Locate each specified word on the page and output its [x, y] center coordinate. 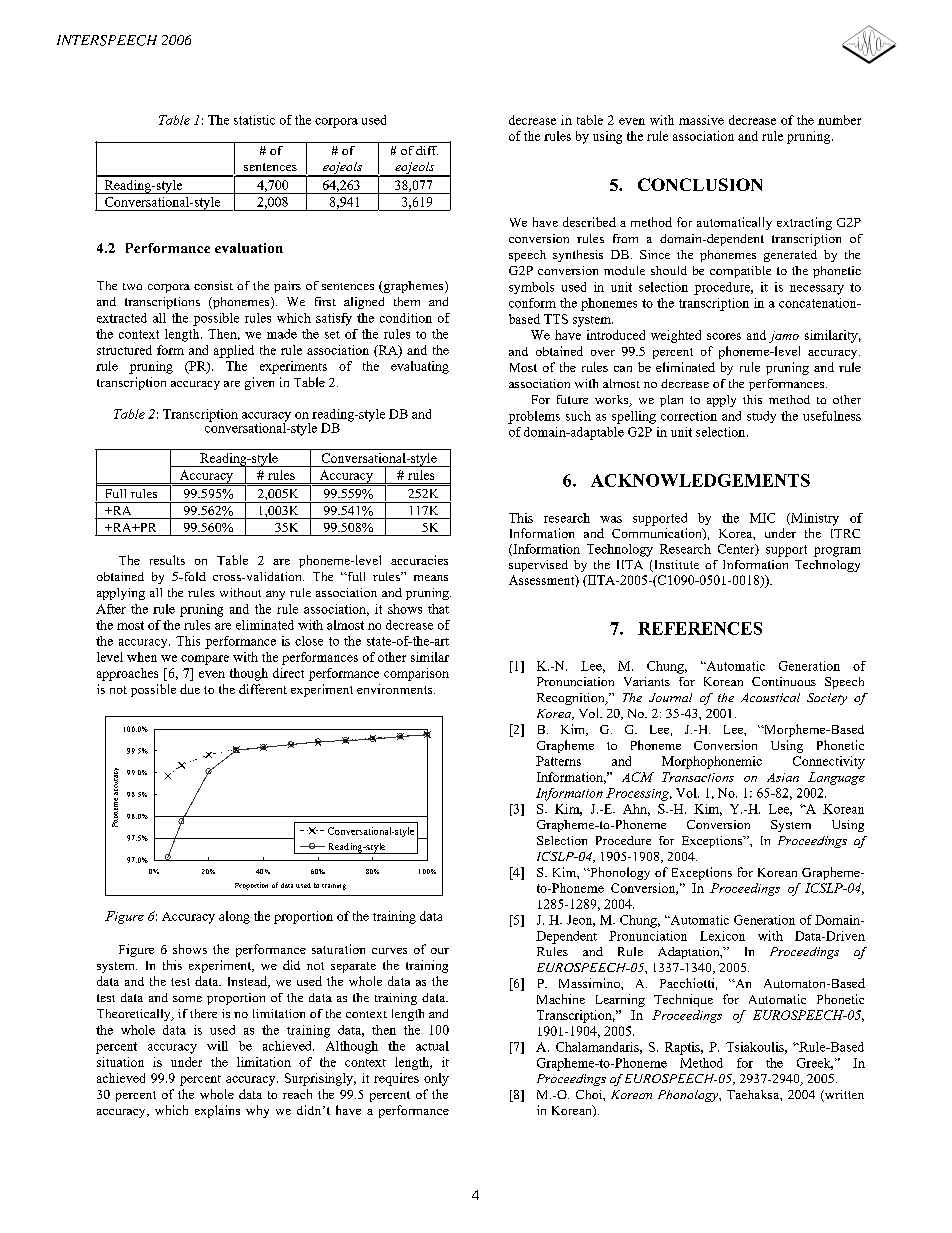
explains [217, 1111]
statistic [254, 120]
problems [534, 417]
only [436, 1079]
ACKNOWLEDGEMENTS [700, 480]
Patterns [558, 761]
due [190, 689]
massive [701, 120]
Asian [783, 777]
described [589, 222]
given [259, 383]
